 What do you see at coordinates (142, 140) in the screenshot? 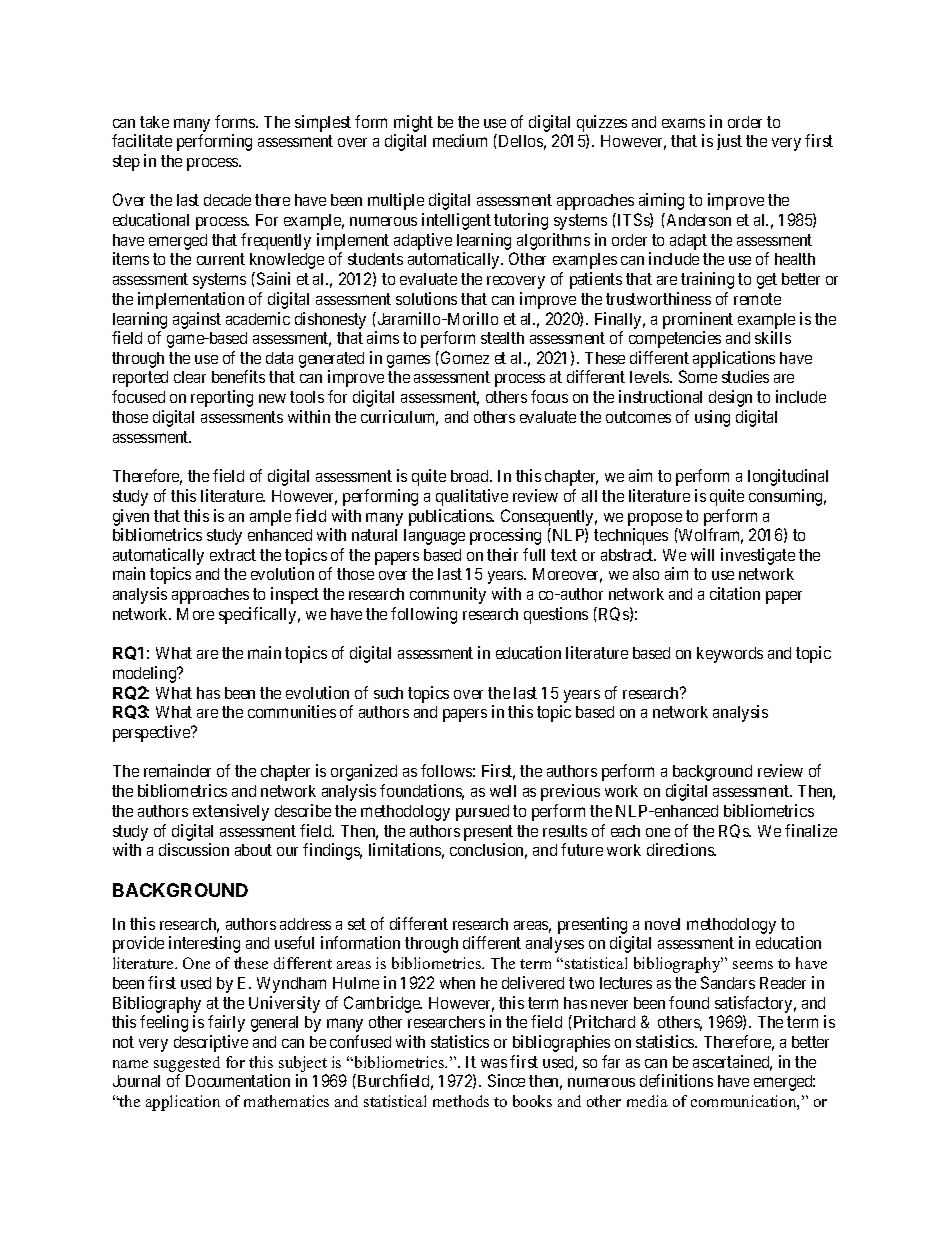
I see `facilitate` at bounding box center [142, 140].
